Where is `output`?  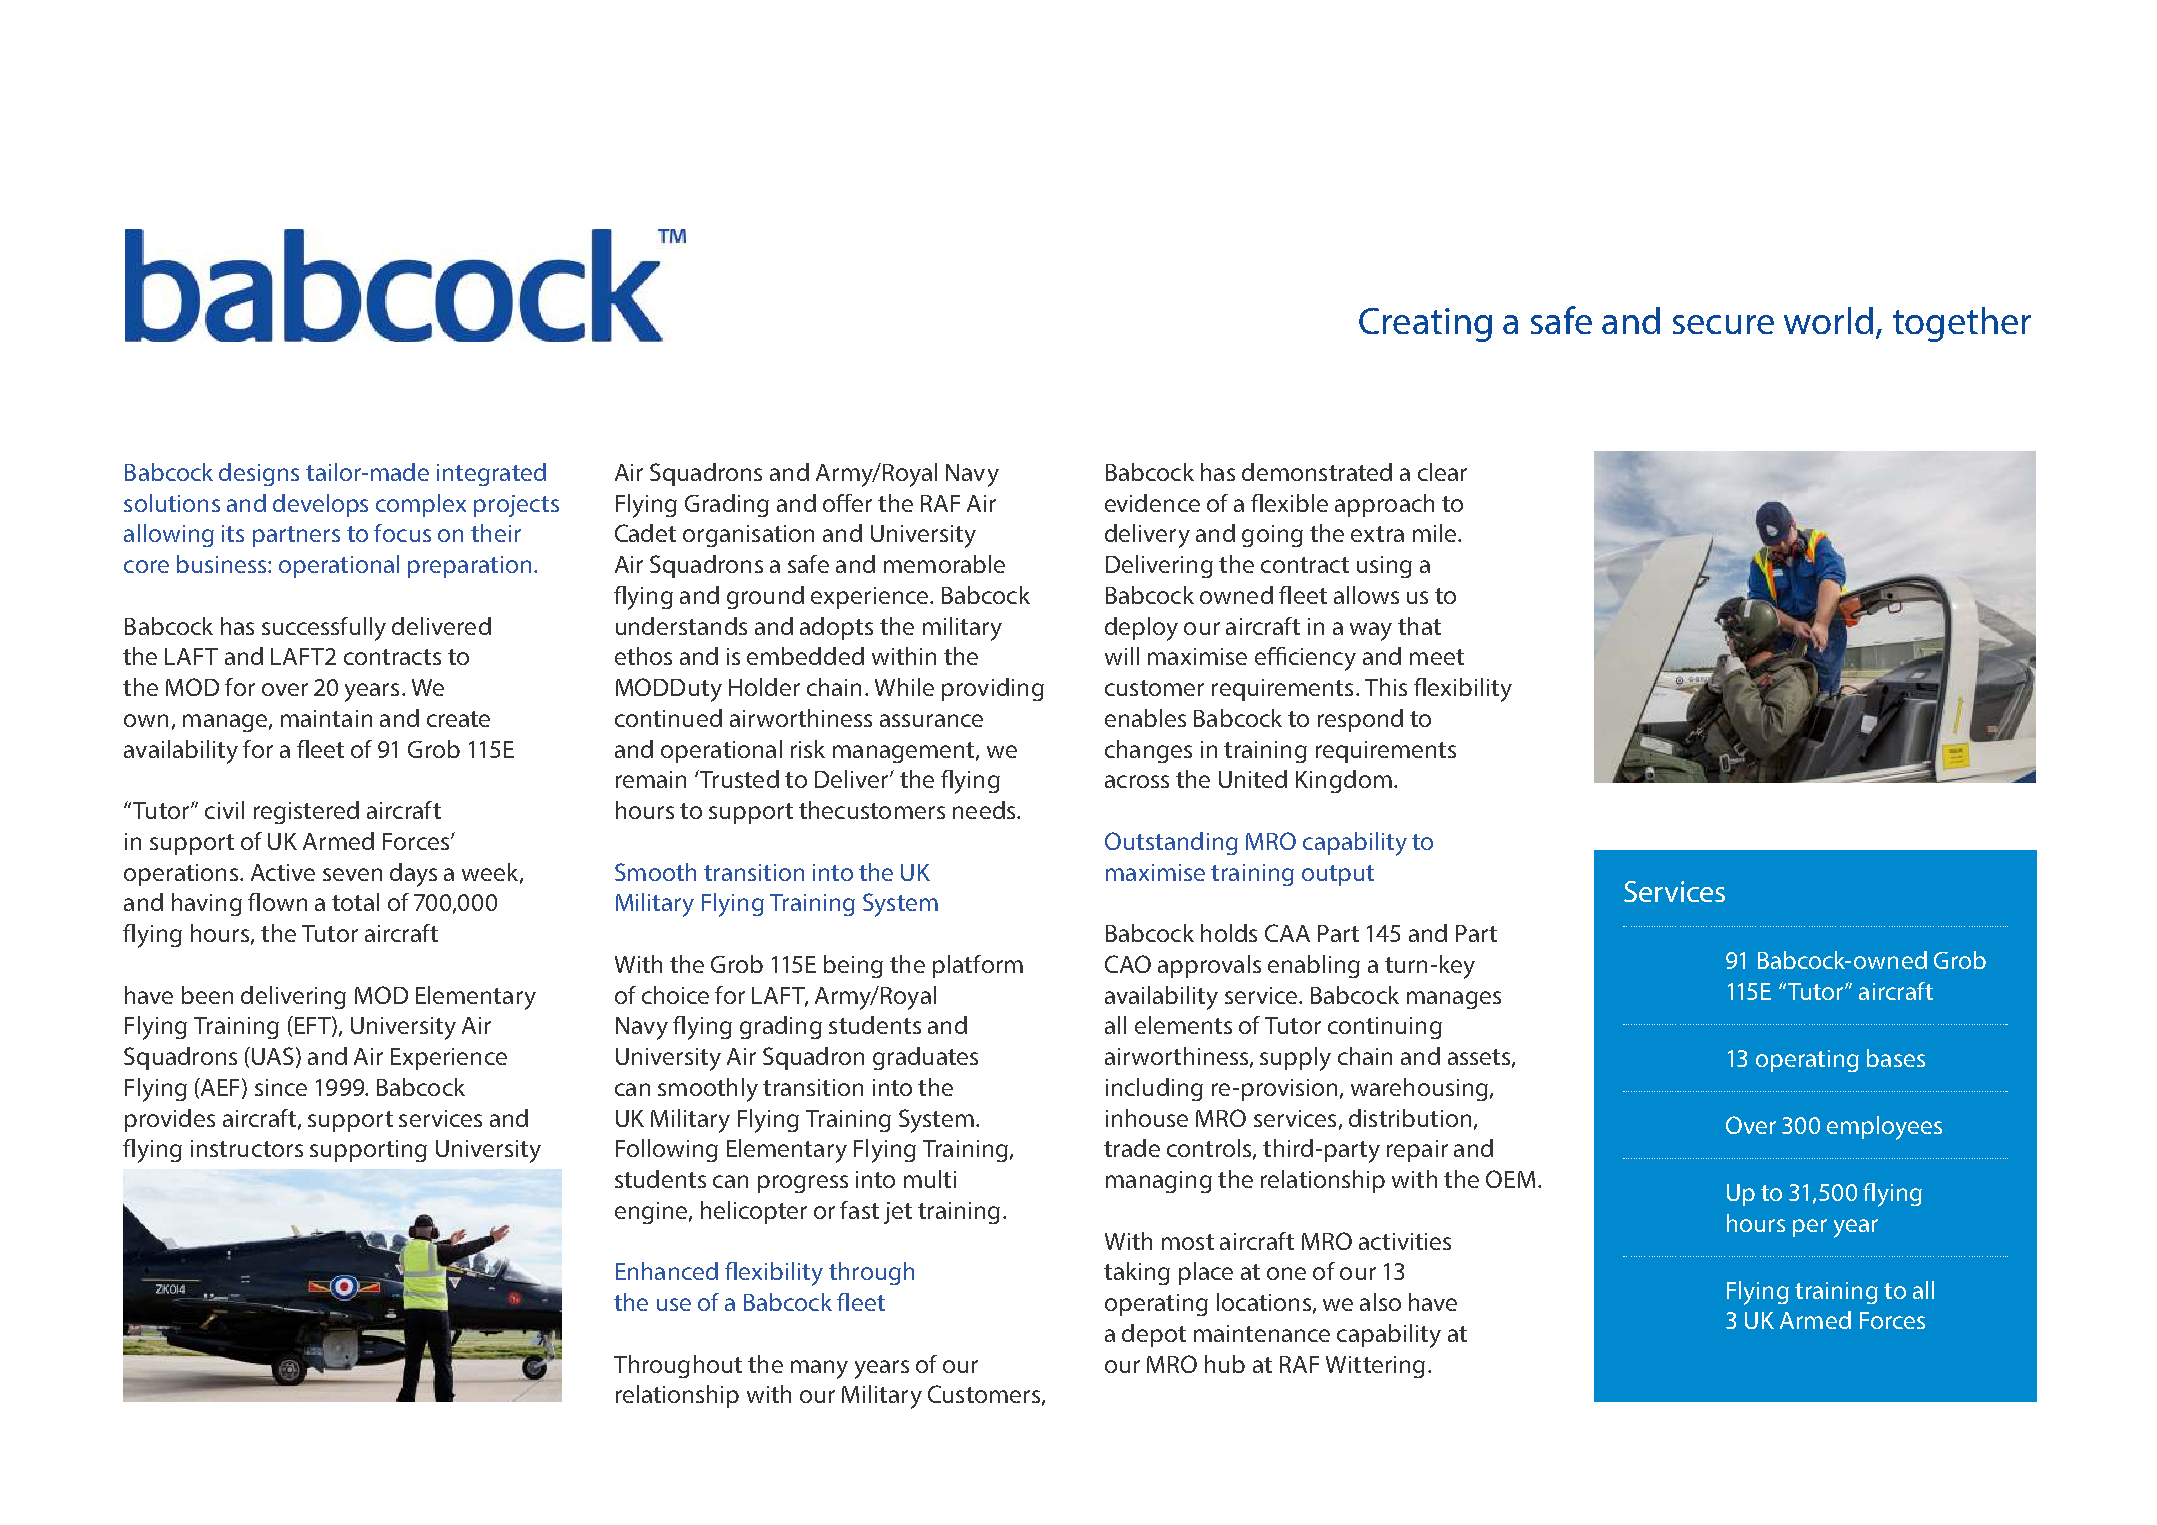
output is located at coordinates (1338, 875).
